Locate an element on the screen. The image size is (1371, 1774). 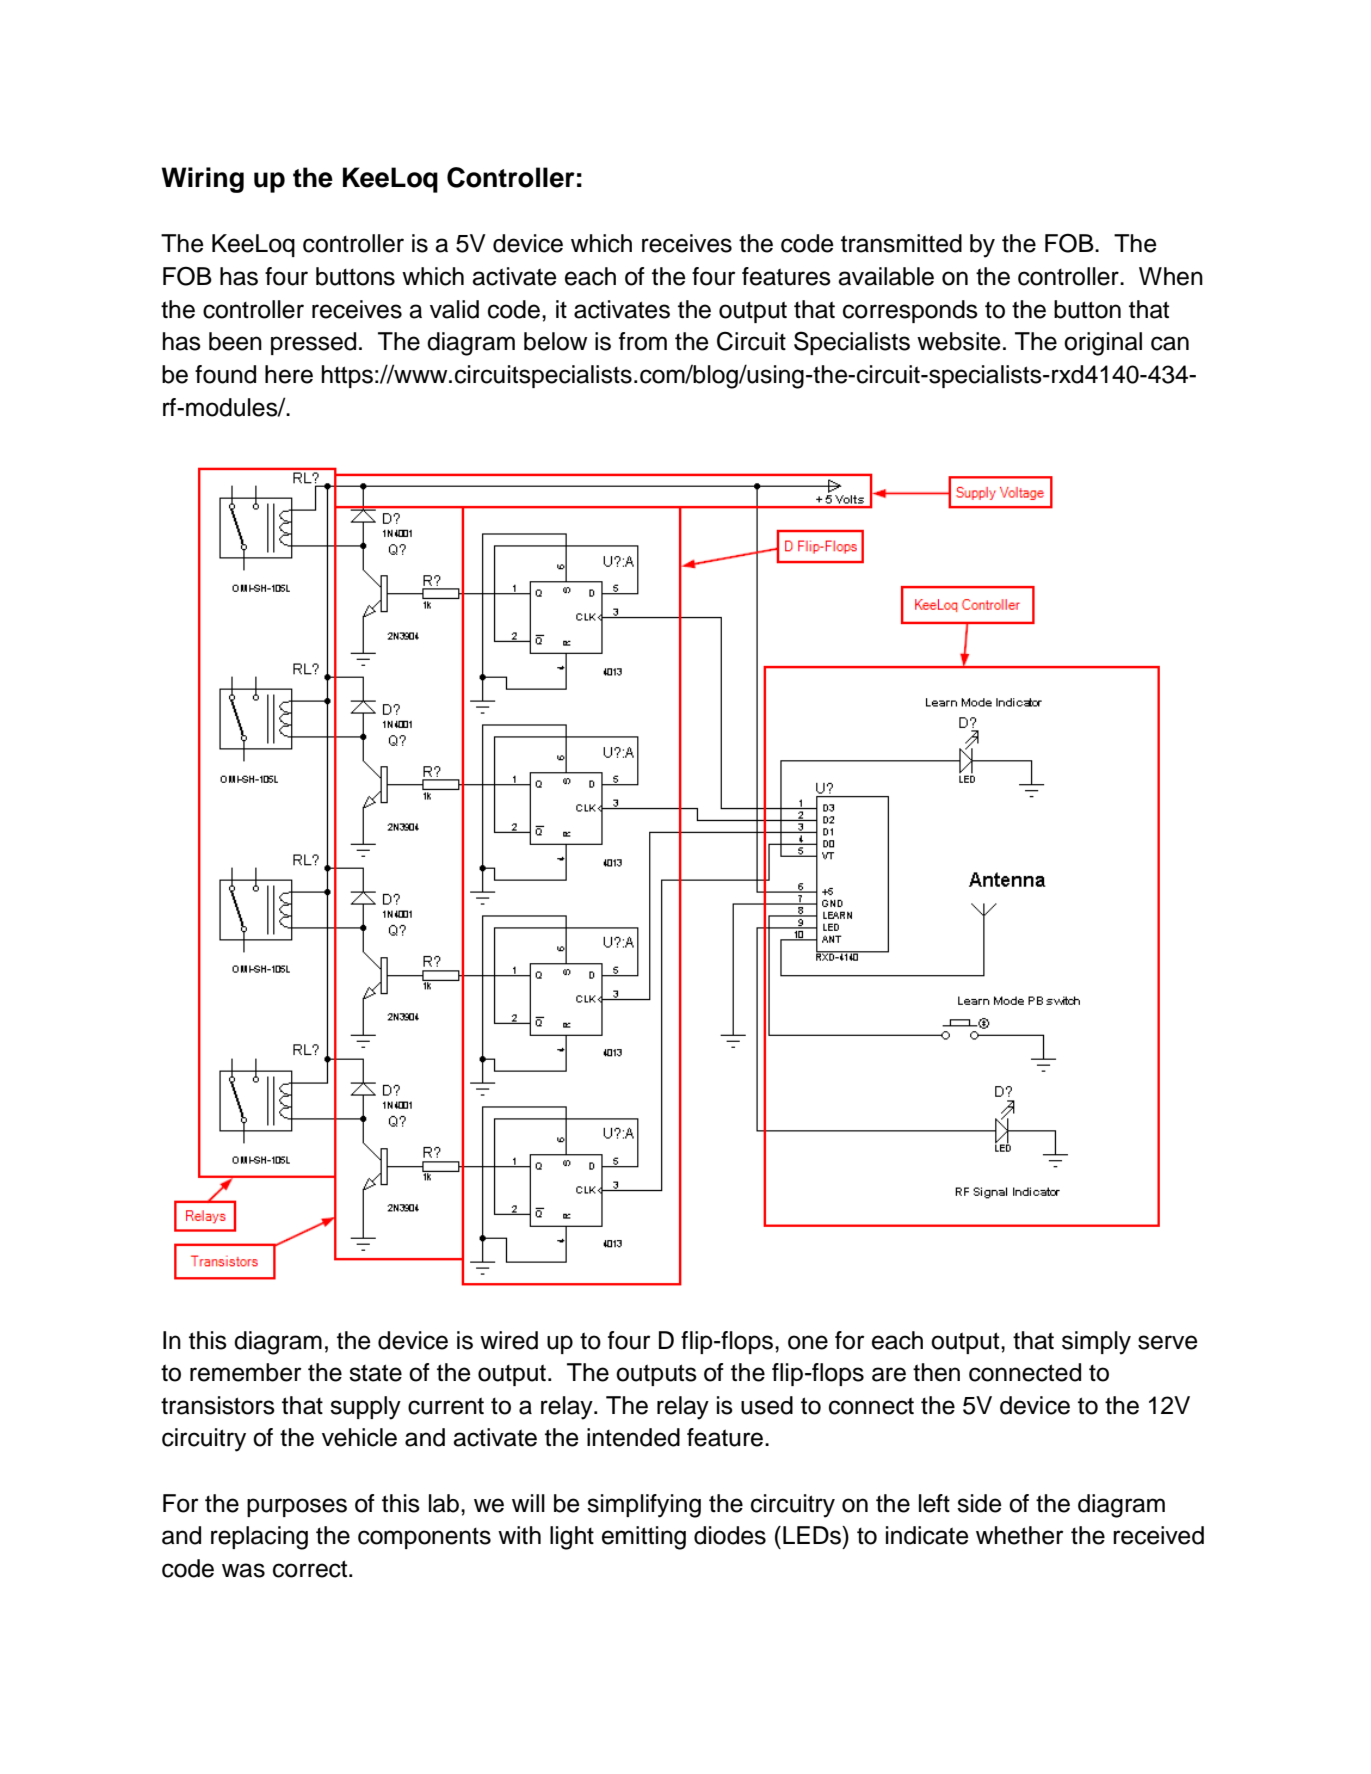
here is located at coordinates (289, 374).
